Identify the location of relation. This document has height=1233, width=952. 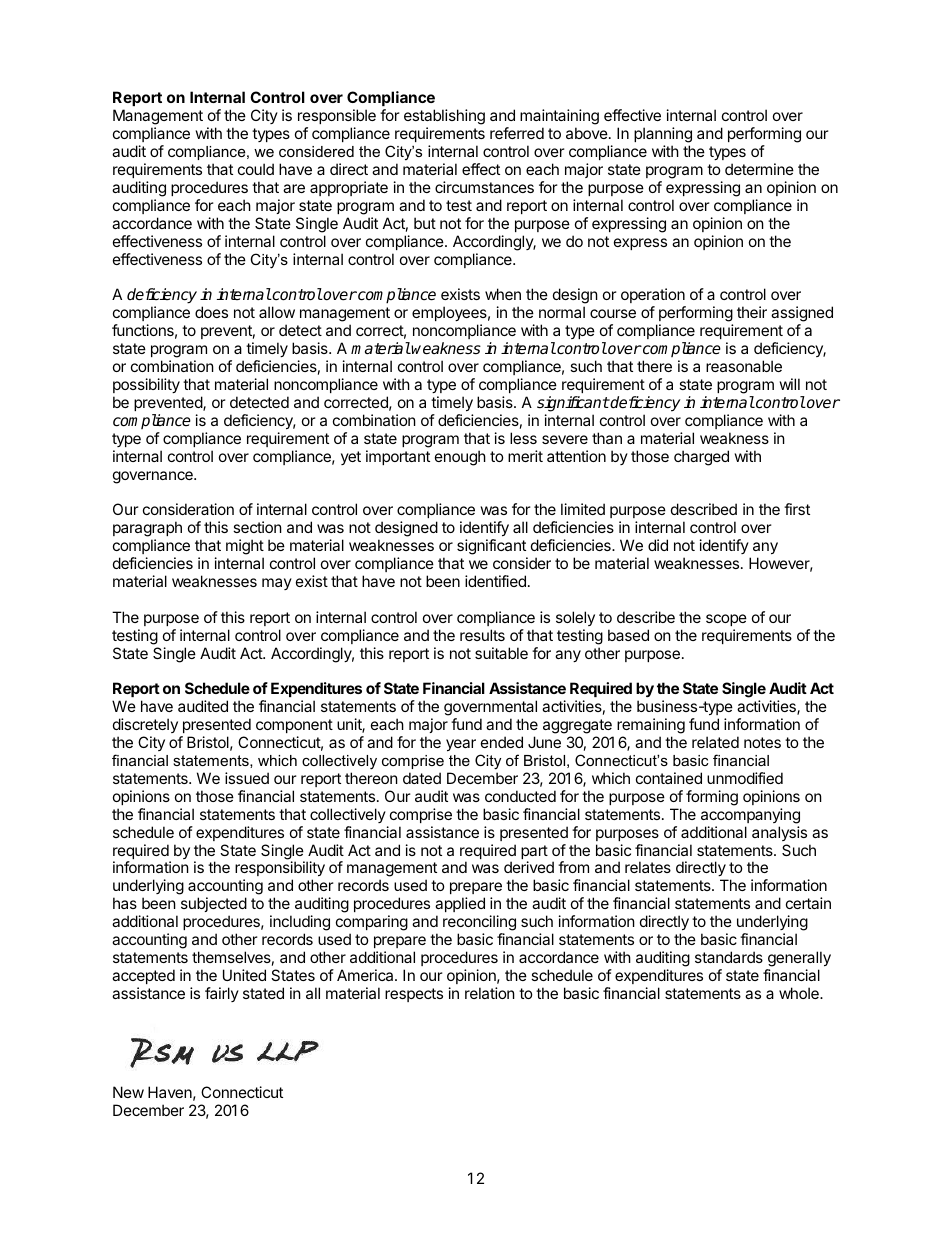
(490, 993).
